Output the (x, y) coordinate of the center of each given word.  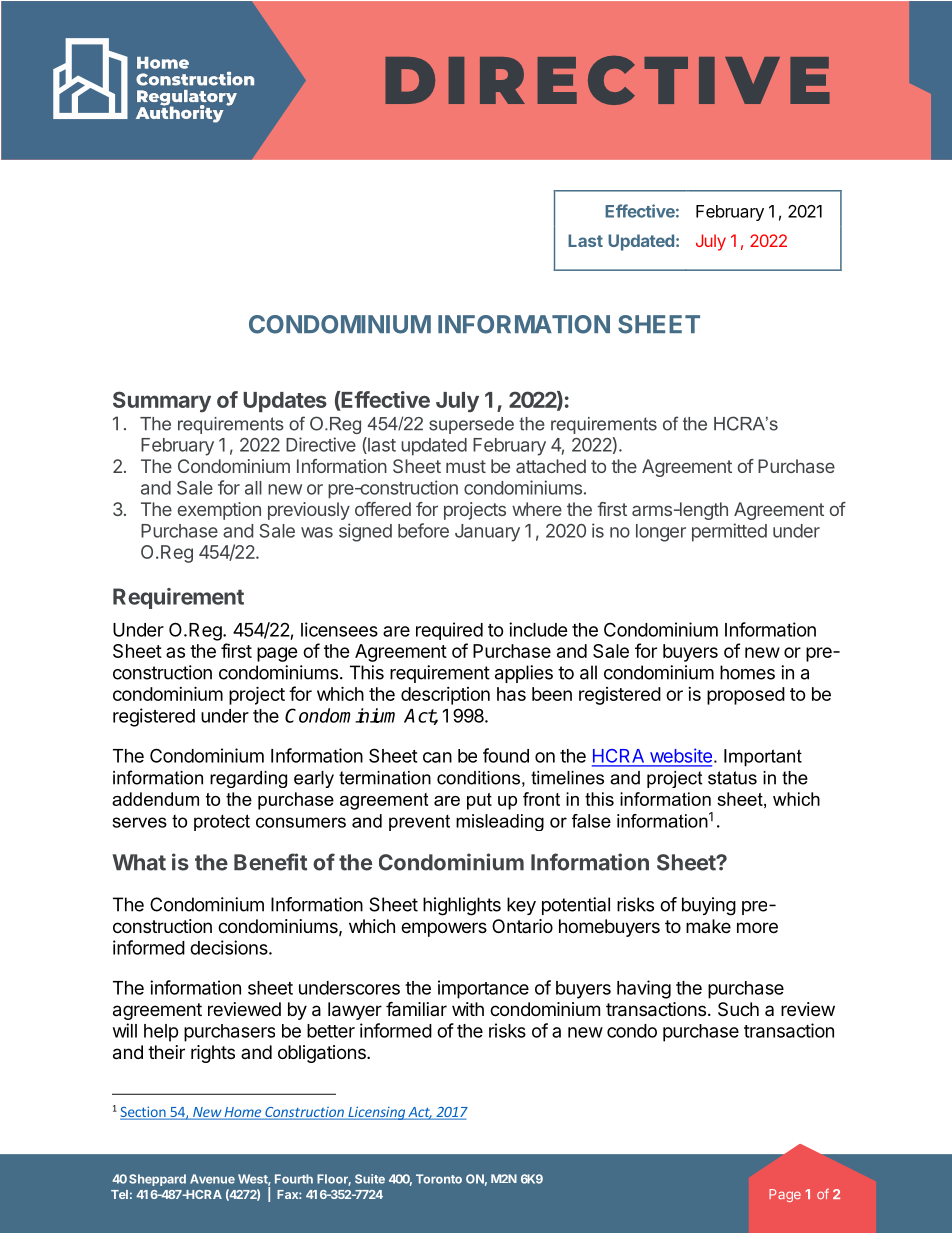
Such (738, 1009)
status (732, 778)
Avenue (212, 1179)
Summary (162, 402)
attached (551, 466)
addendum (155, 799)
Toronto (439, 1179)
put (479, 801)
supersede (471, 425)
